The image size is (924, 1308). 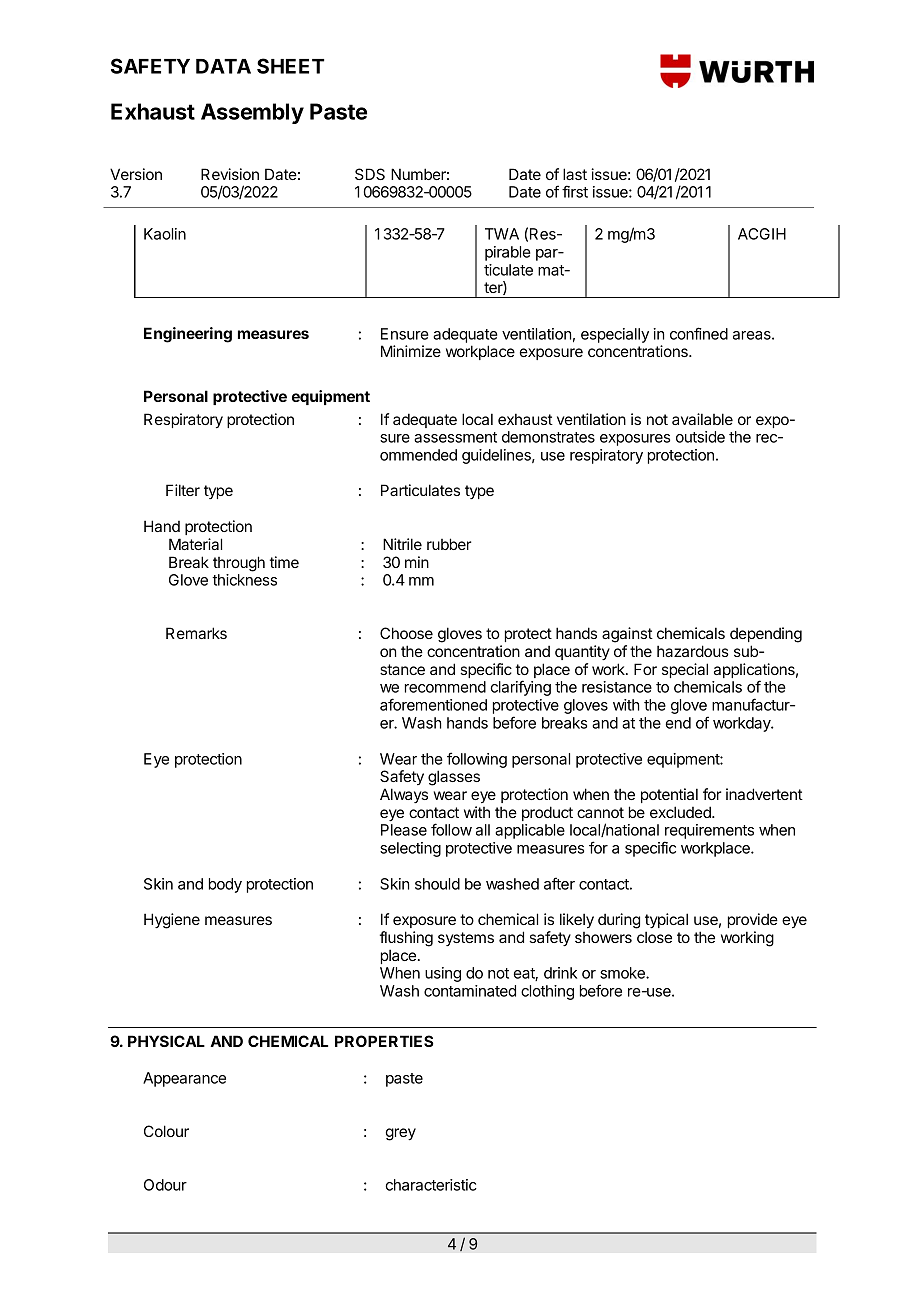 I want to click on Colour, so click(x=166, y=1131).
